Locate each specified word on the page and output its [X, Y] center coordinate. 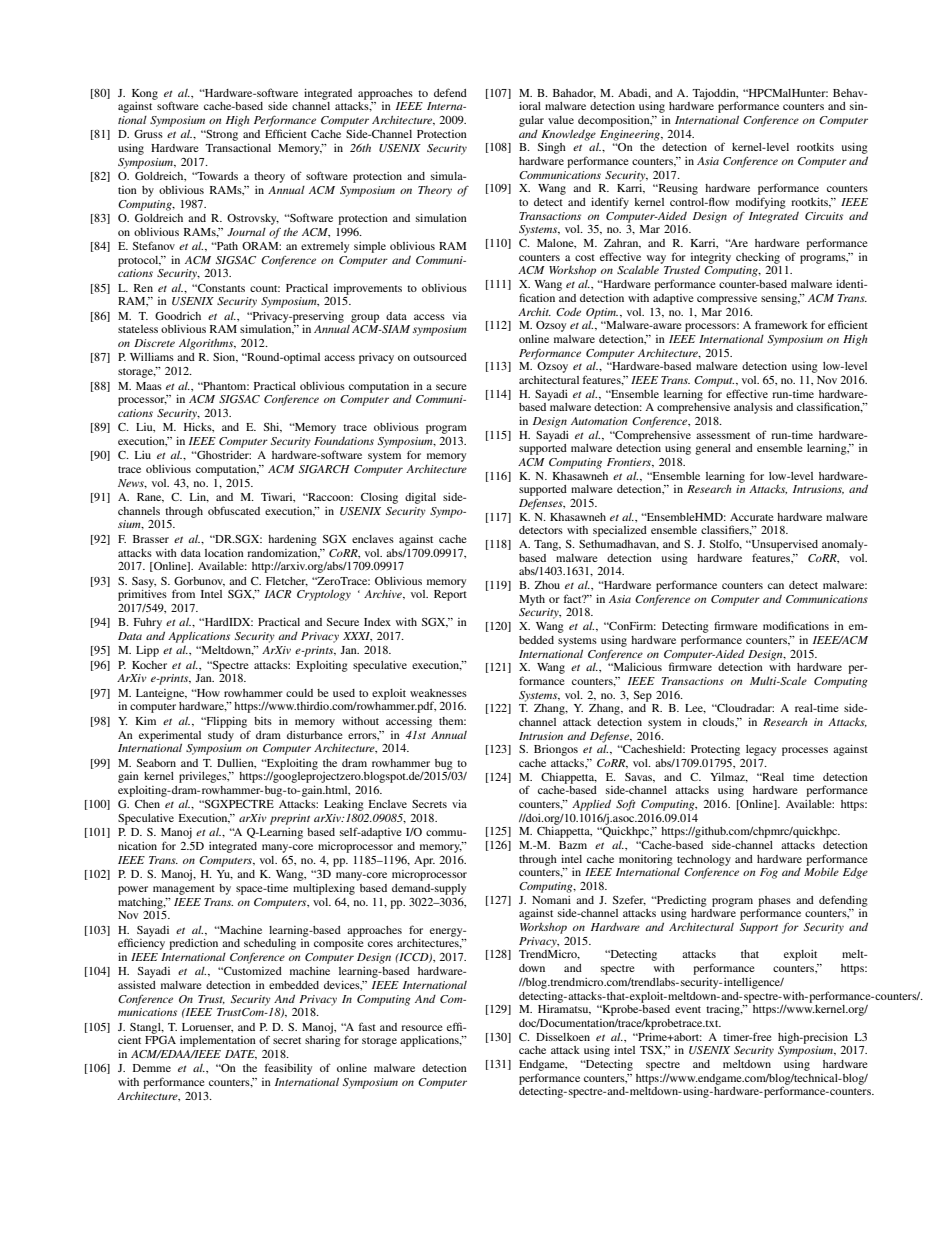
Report [450, 595]
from [183, 593]
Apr [424, 861]
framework [781, 324]
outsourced [440, 357]
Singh [552, 148]
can [776, 586]
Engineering [631, 135]
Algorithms [207, 344]
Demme [152, 1068]
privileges [204, 777]
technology [704, 860]
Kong [145, 94]
